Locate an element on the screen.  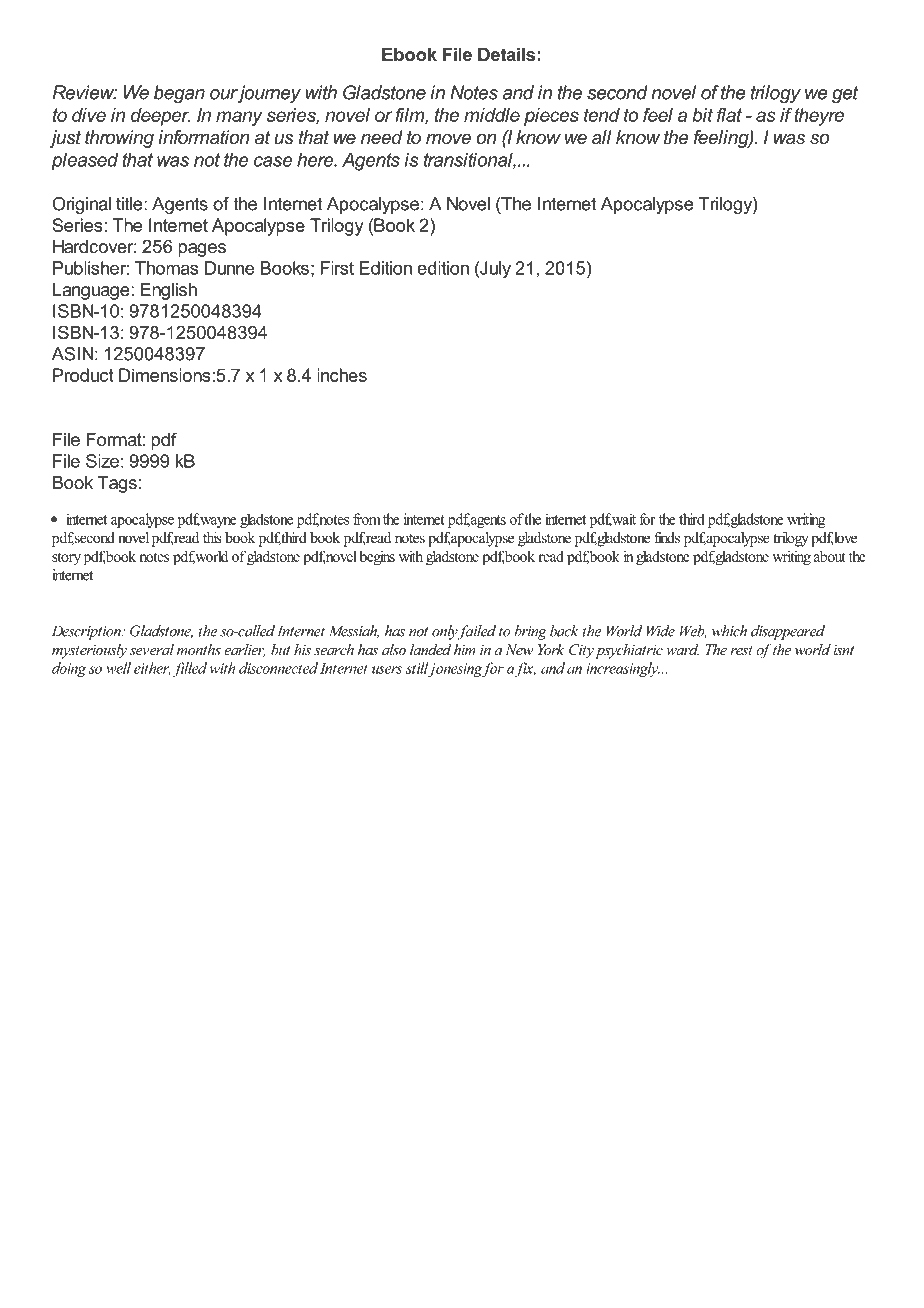
Original is located at coordinates (81, 205).
